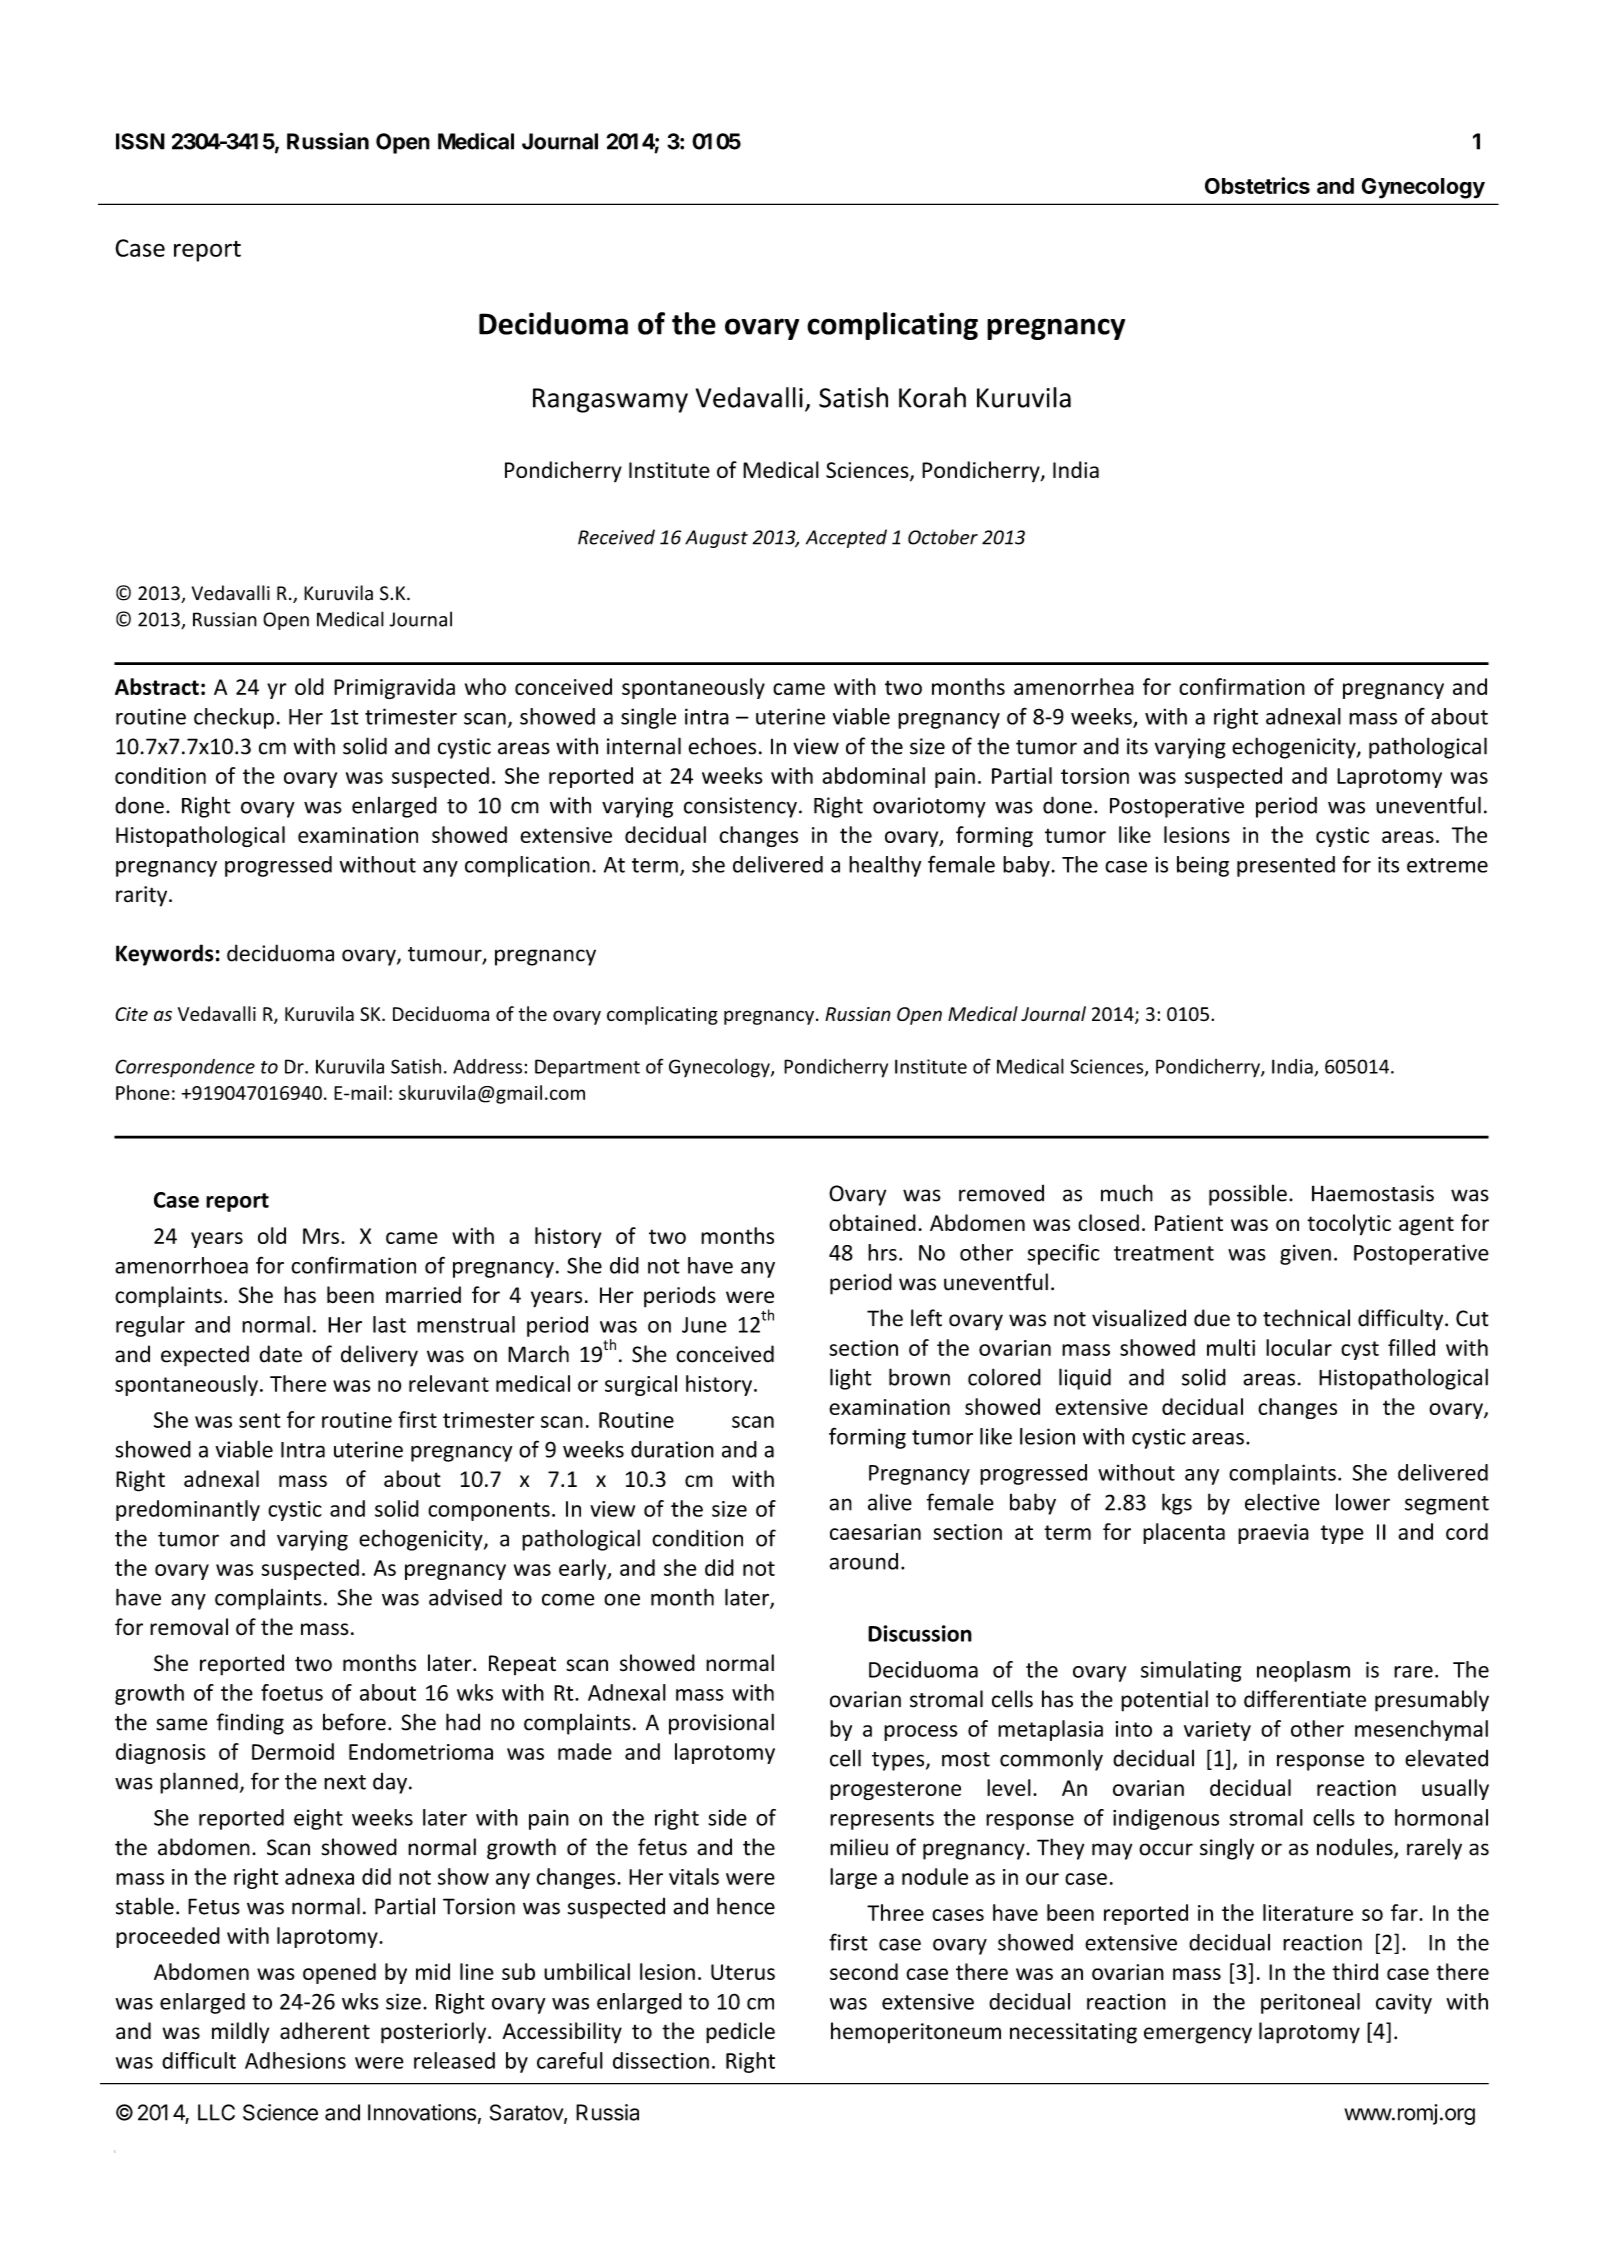 Image resolution: width=1603 pixels, height=2268 pixels. Describe the element at coordinates (1282, 1502) in the screenshot. I see `elective` at that location.
